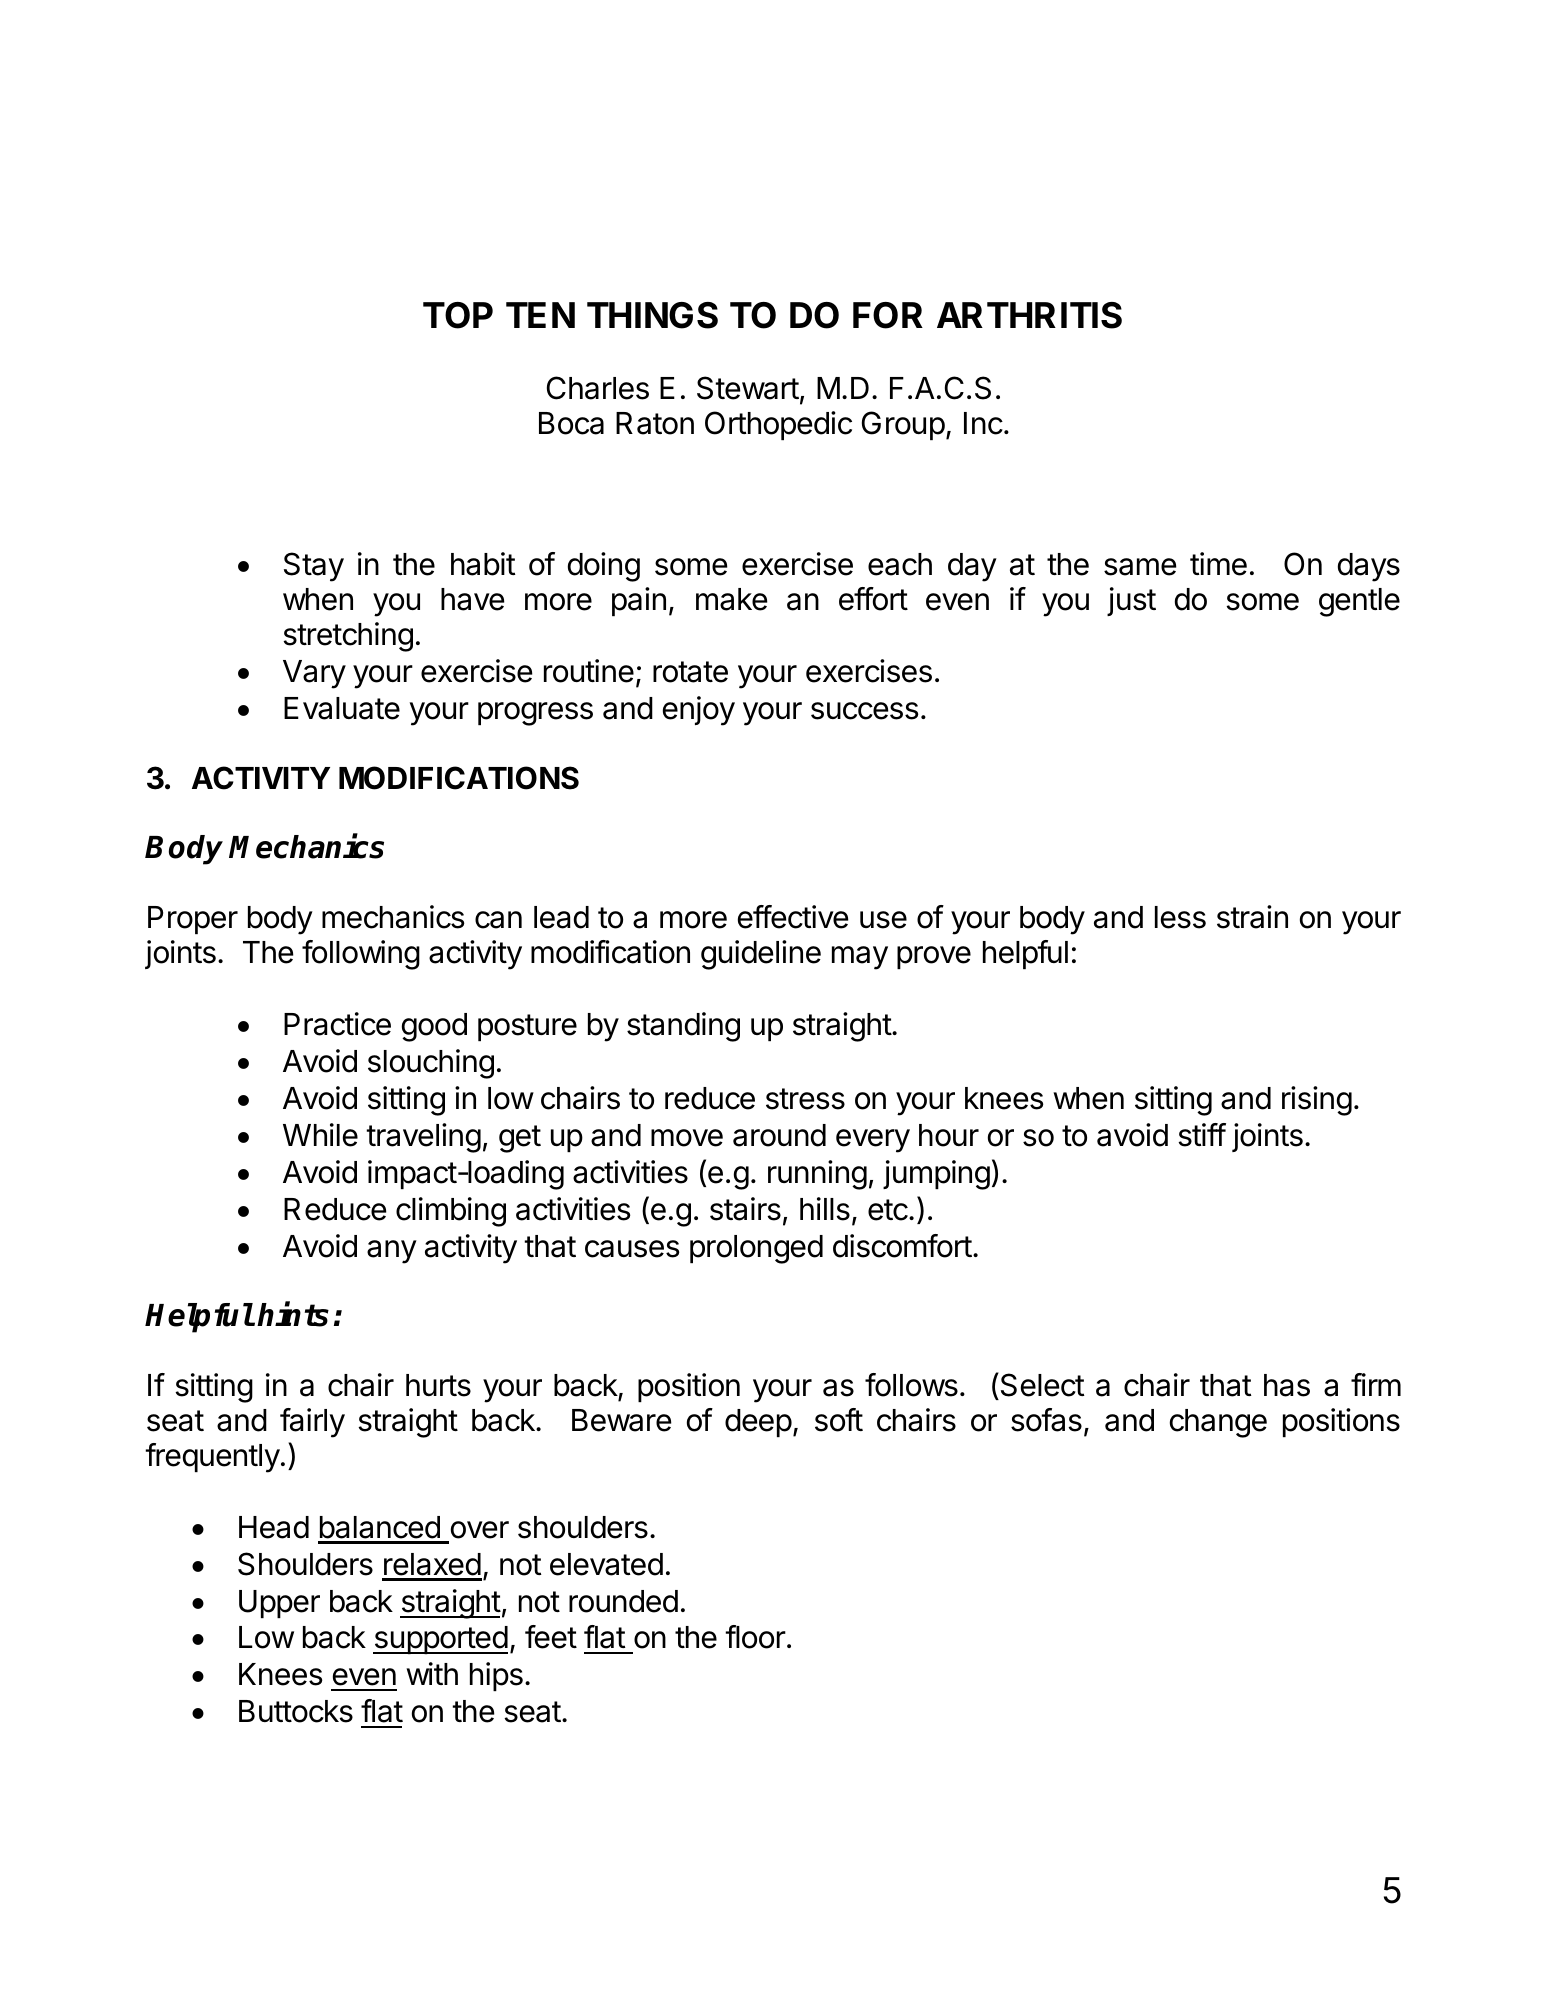  Describe the element at coordinates (293, 1314) in the screenshot. I see `hints` at that location.
